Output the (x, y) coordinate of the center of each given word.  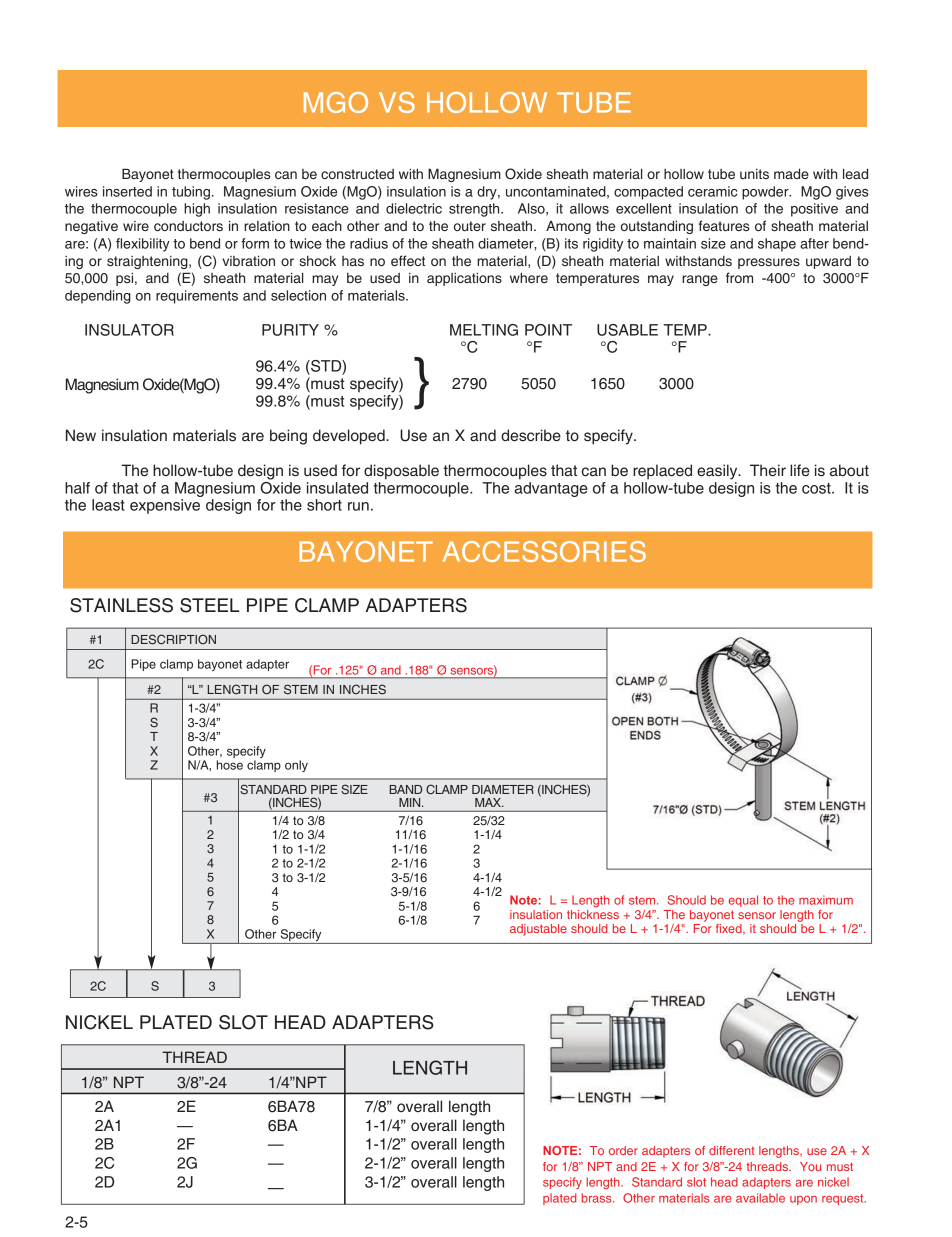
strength (475, 210)
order (623, 1150)
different (732, 1150)
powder (766, 193)
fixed (730, 929)
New (81, 435)
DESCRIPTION (173, 639)
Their (768, 470)
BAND (405, 789)
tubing (191, 193)
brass (598, 1198)
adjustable (538, 930)
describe (531, 435)
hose (230, 765)
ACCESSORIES (544, 551)
